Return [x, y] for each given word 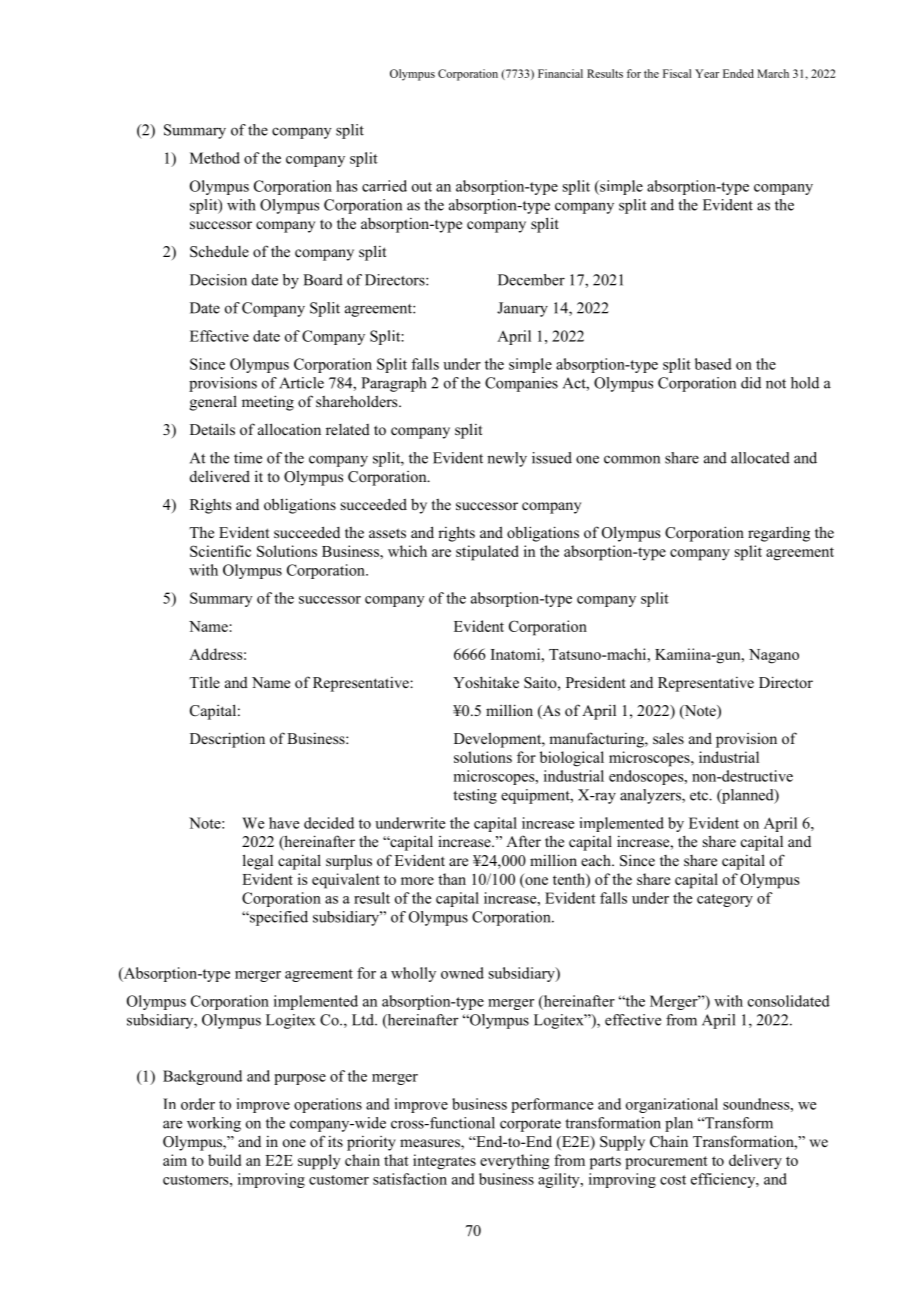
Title [204, 682]
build [224, 1160]
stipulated [487, 553]
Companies [521, 384]
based [713, 364]
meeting [268, 403]
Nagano [774, 656]
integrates [444, 1162]
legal [258, 862]
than [452, 879]
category [725, 900]
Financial [560, 73]
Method [215, 158]
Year [707, 73]
